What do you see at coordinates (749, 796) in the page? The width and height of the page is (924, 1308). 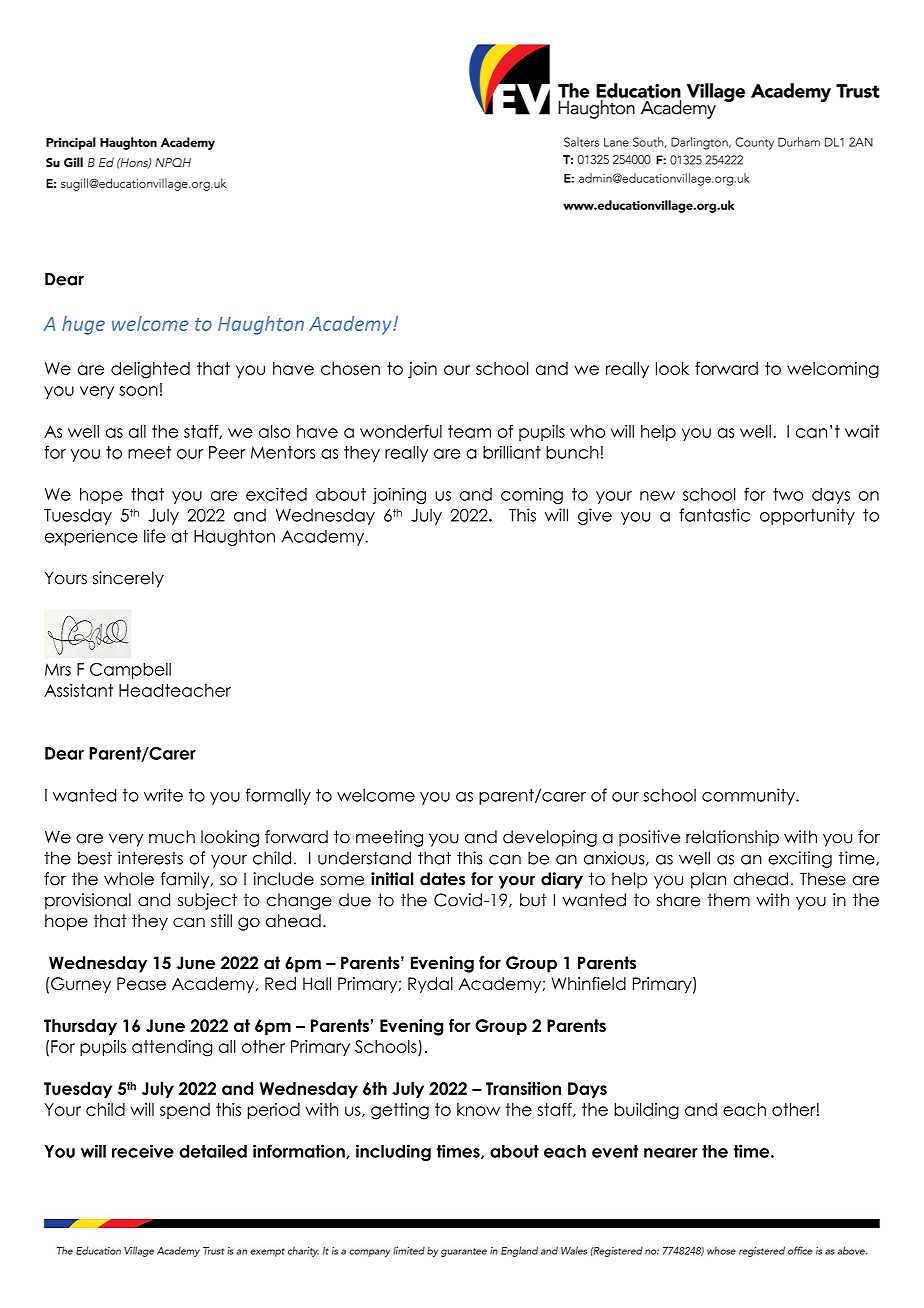 I see `community` at bounding box center [749, 796].
